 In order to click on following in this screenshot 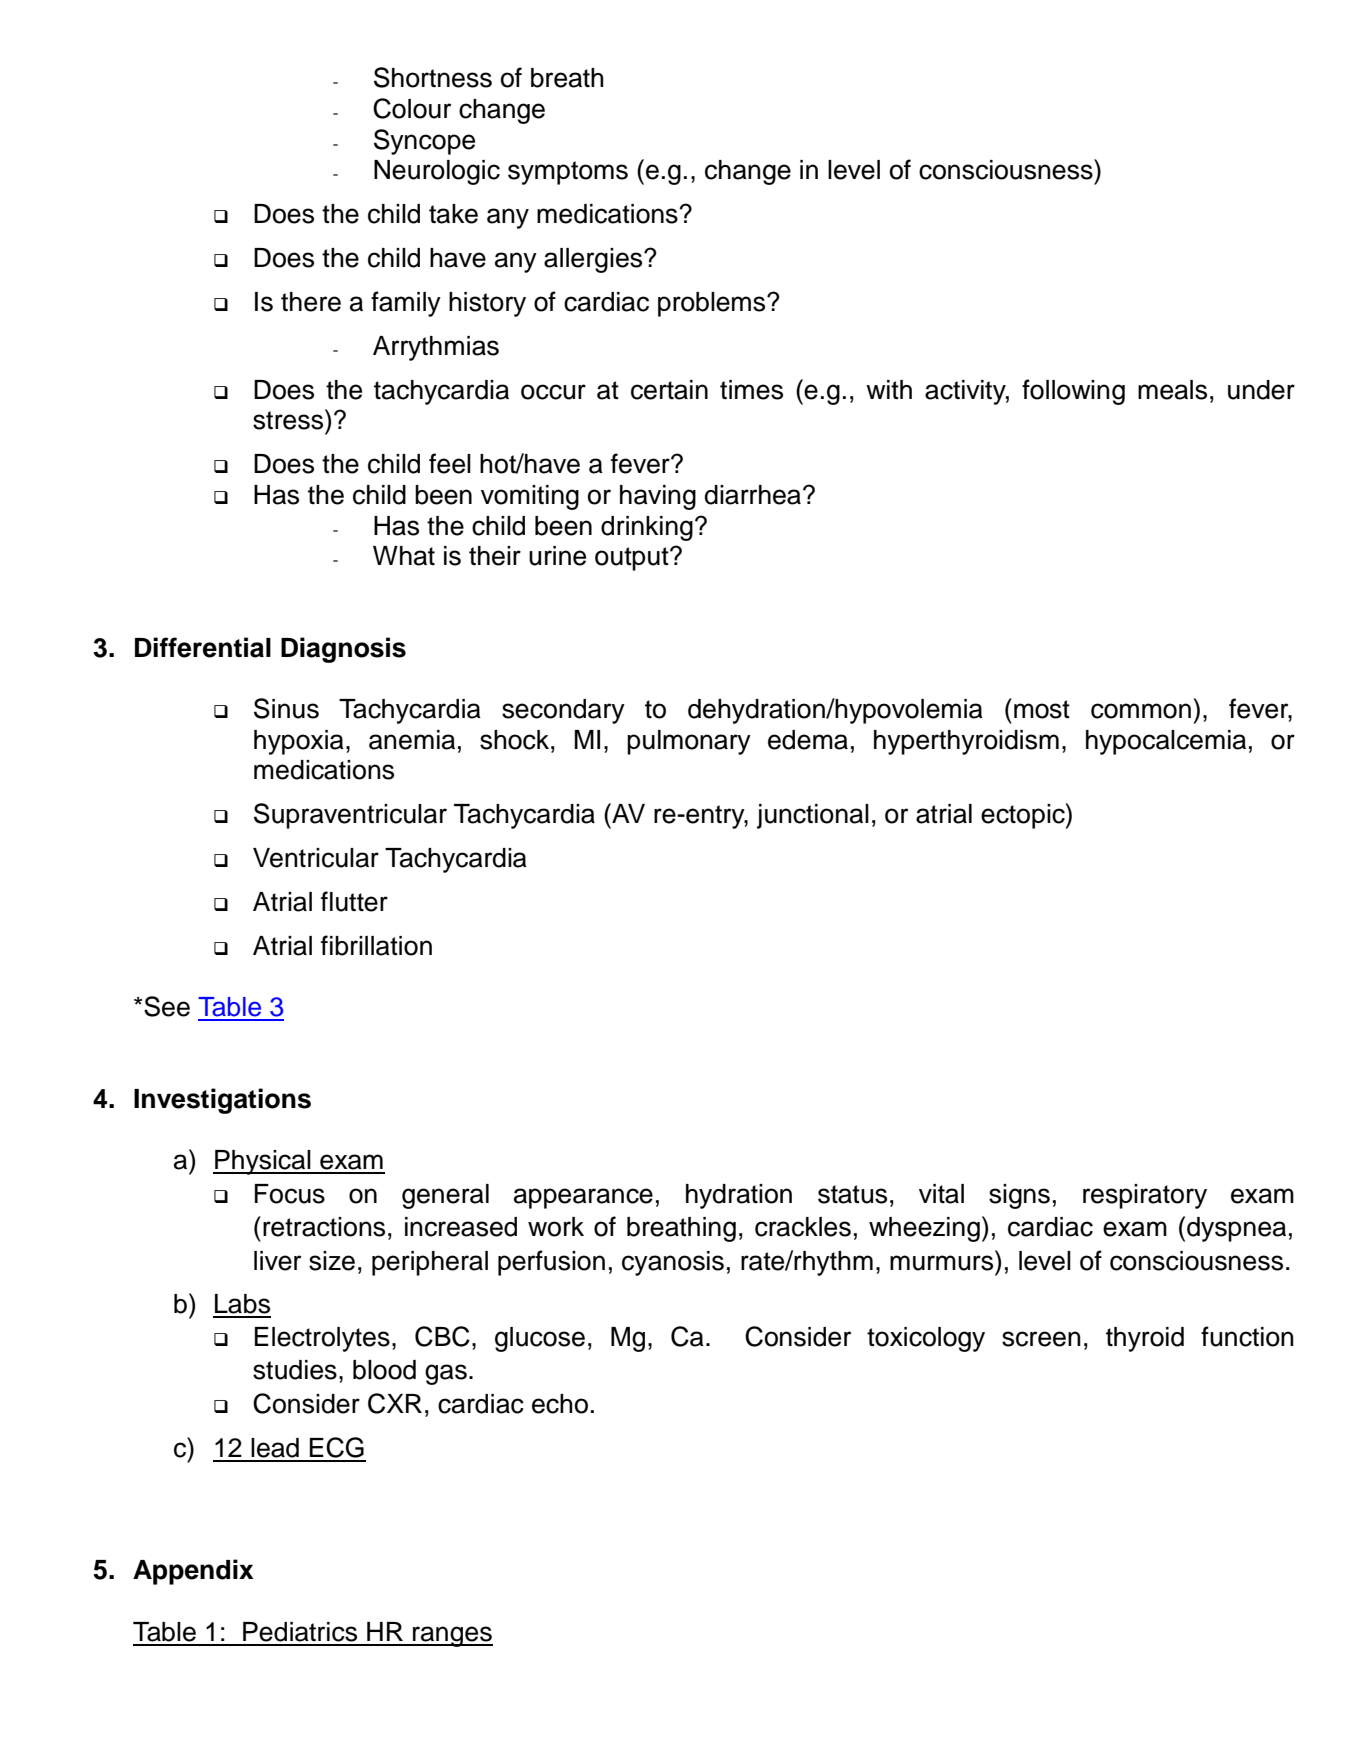, I will do `click(1073, 392)`.
